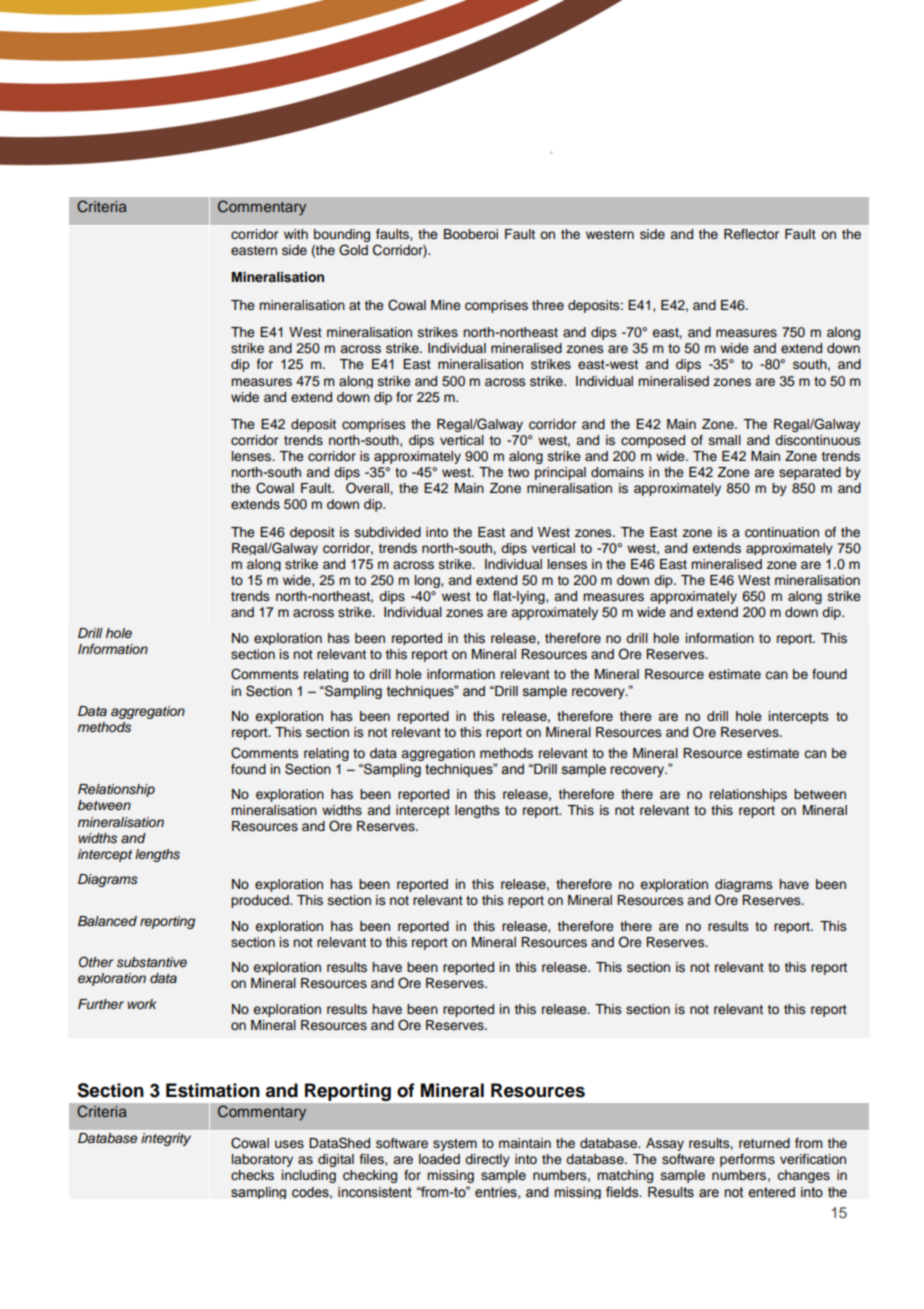  What do you see at coordinates (751, 234) in the screenshot?
I see `Reflector` at bounding box center [751, 234].
